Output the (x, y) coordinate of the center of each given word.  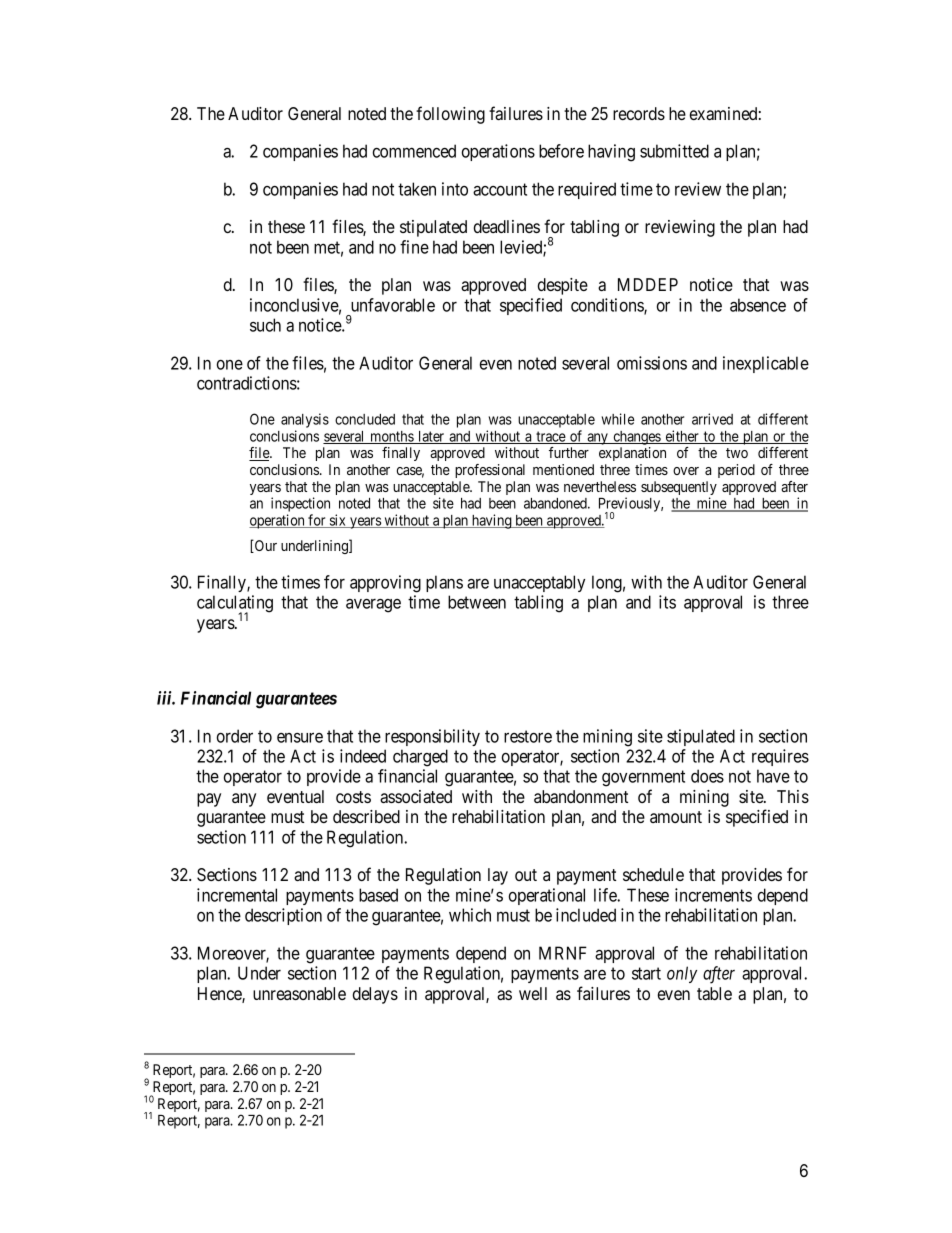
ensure (300, 737)
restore (528, 736)
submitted (674, 151)
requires (780, 757)
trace (550, 437)
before (561, 151)
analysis (305, 420)
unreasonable (299, 993)
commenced (414, 151)
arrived (712, 419)
